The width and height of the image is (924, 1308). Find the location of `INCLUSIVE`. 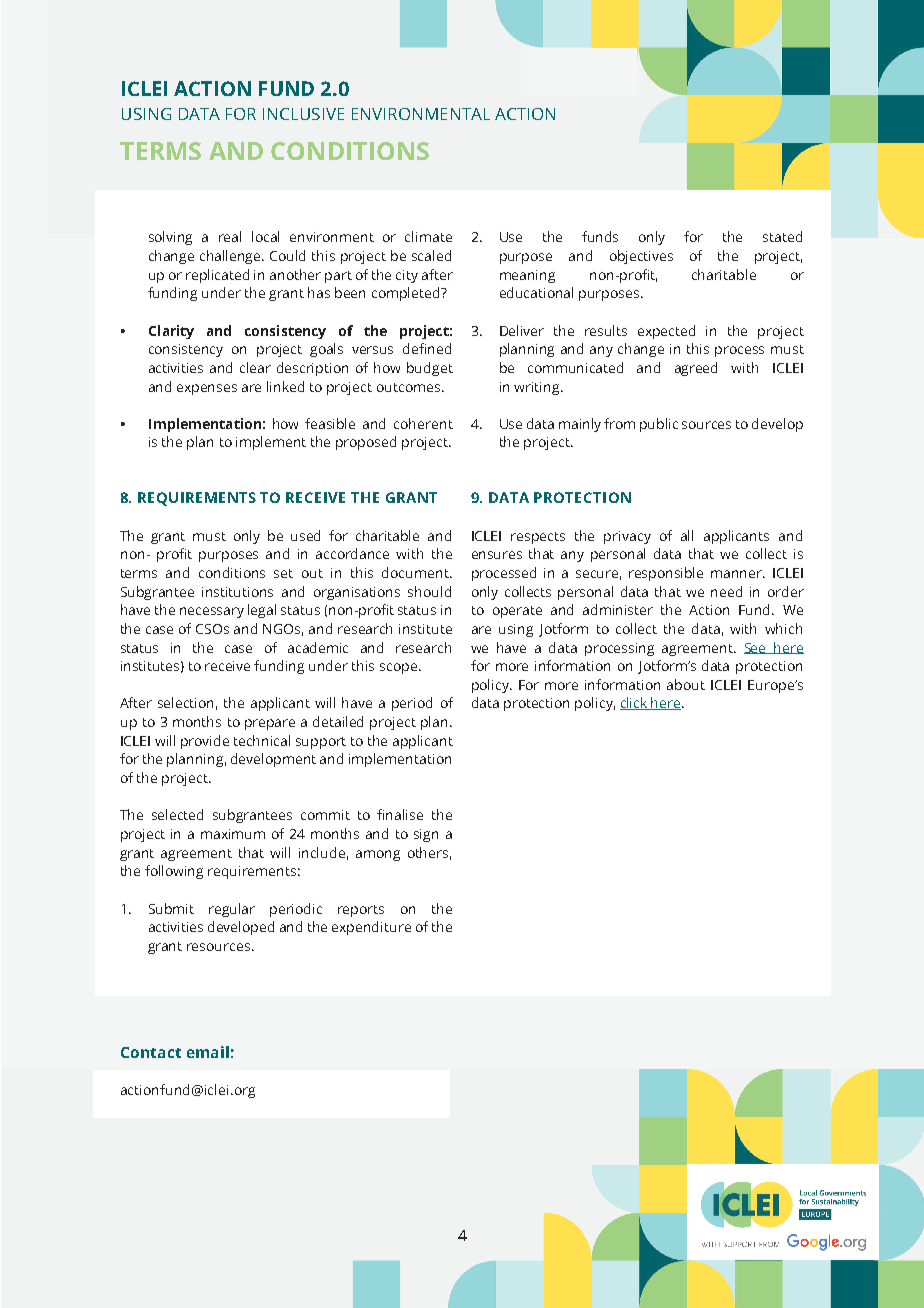

INCLUSIVE is located at coordinates (303, 114).
